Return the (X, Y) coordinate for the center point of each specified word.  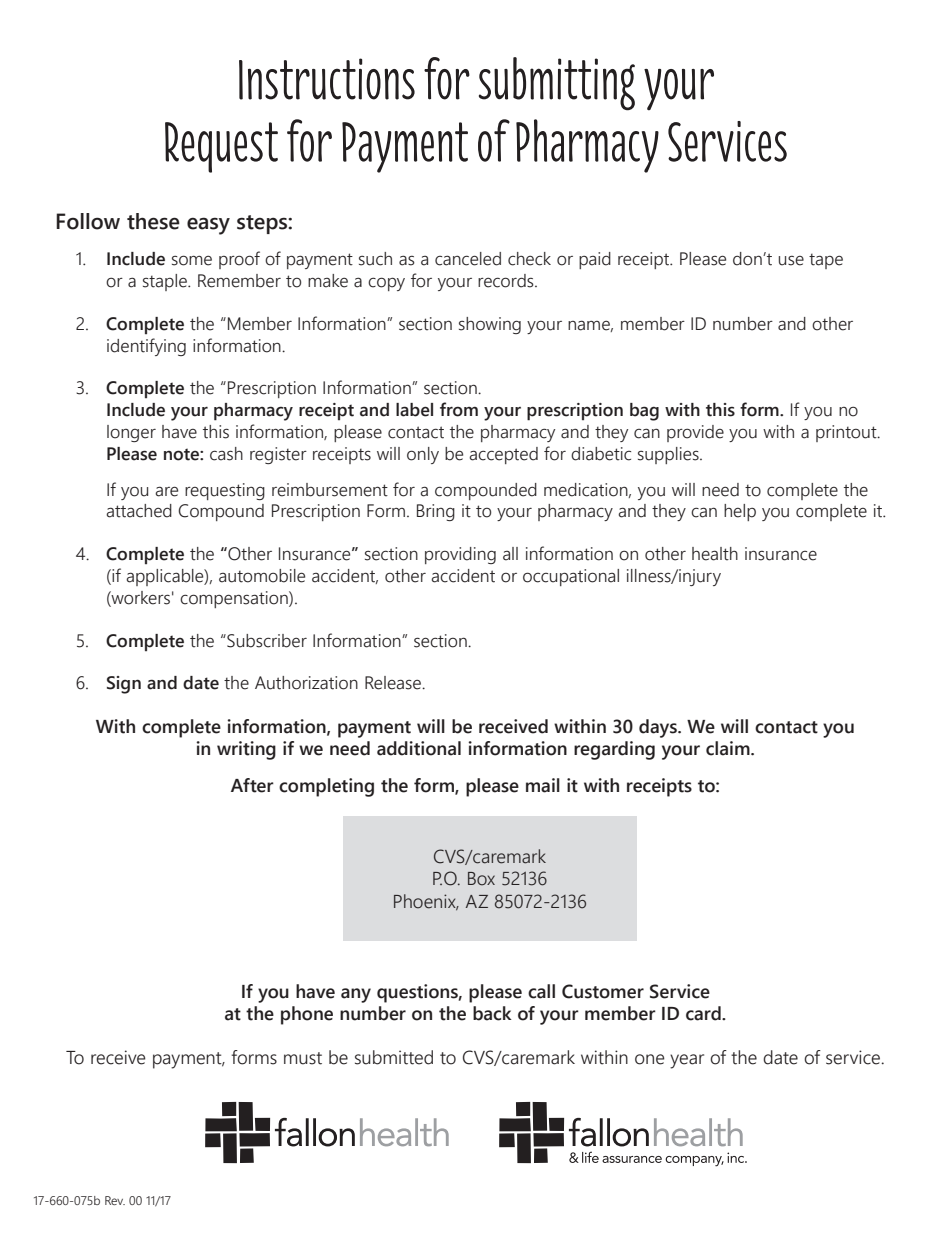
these (153, 221)
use (791, 261)
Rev (115, 1200)
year (687, 1061)
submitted (394, 1057)
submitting (557, 84)
